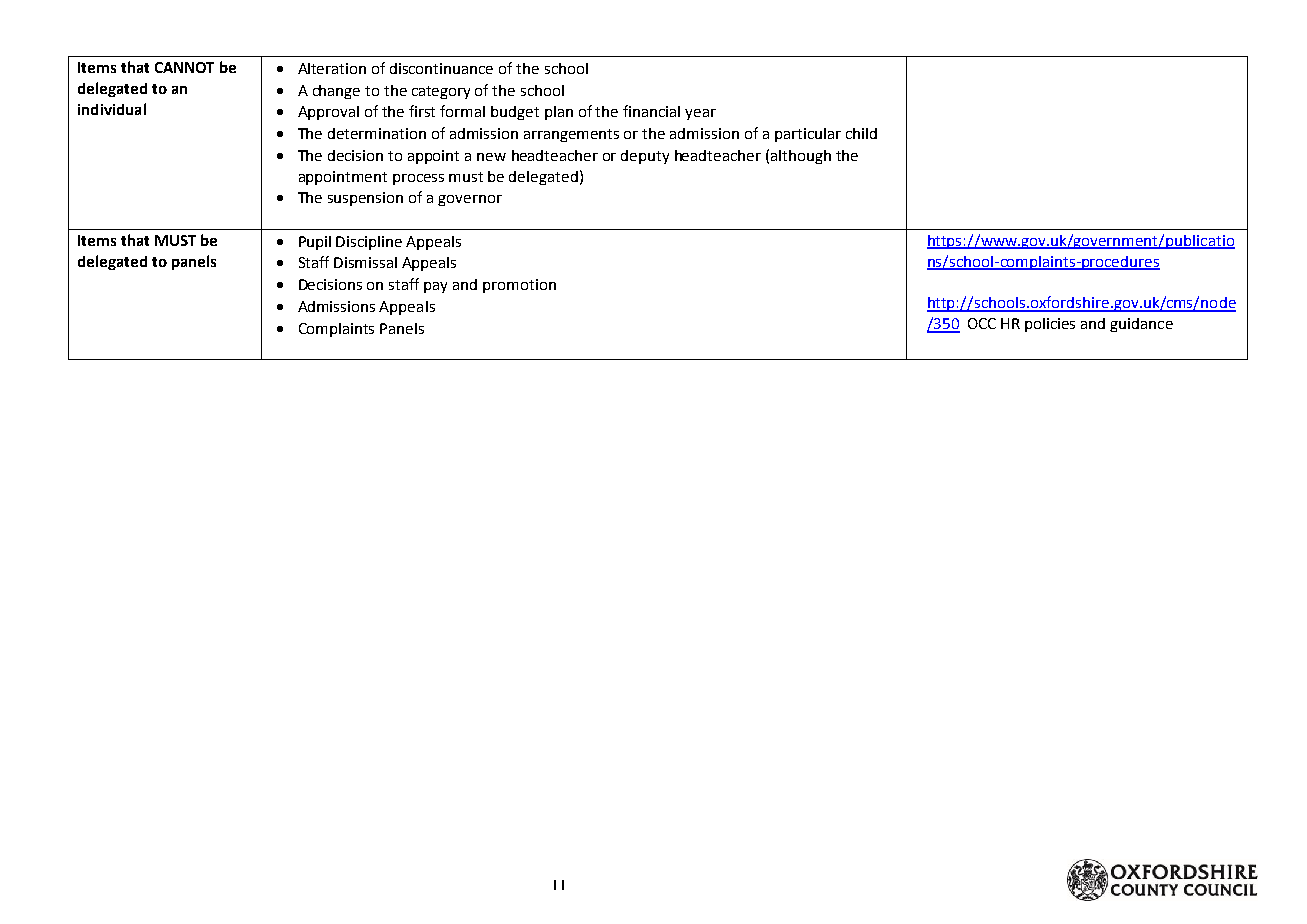 Image resolution: width=1307 pixels, height=924 pixels. Describe the element at coordinates (470, 200) in the screenshot. I see `governor` at that location.
